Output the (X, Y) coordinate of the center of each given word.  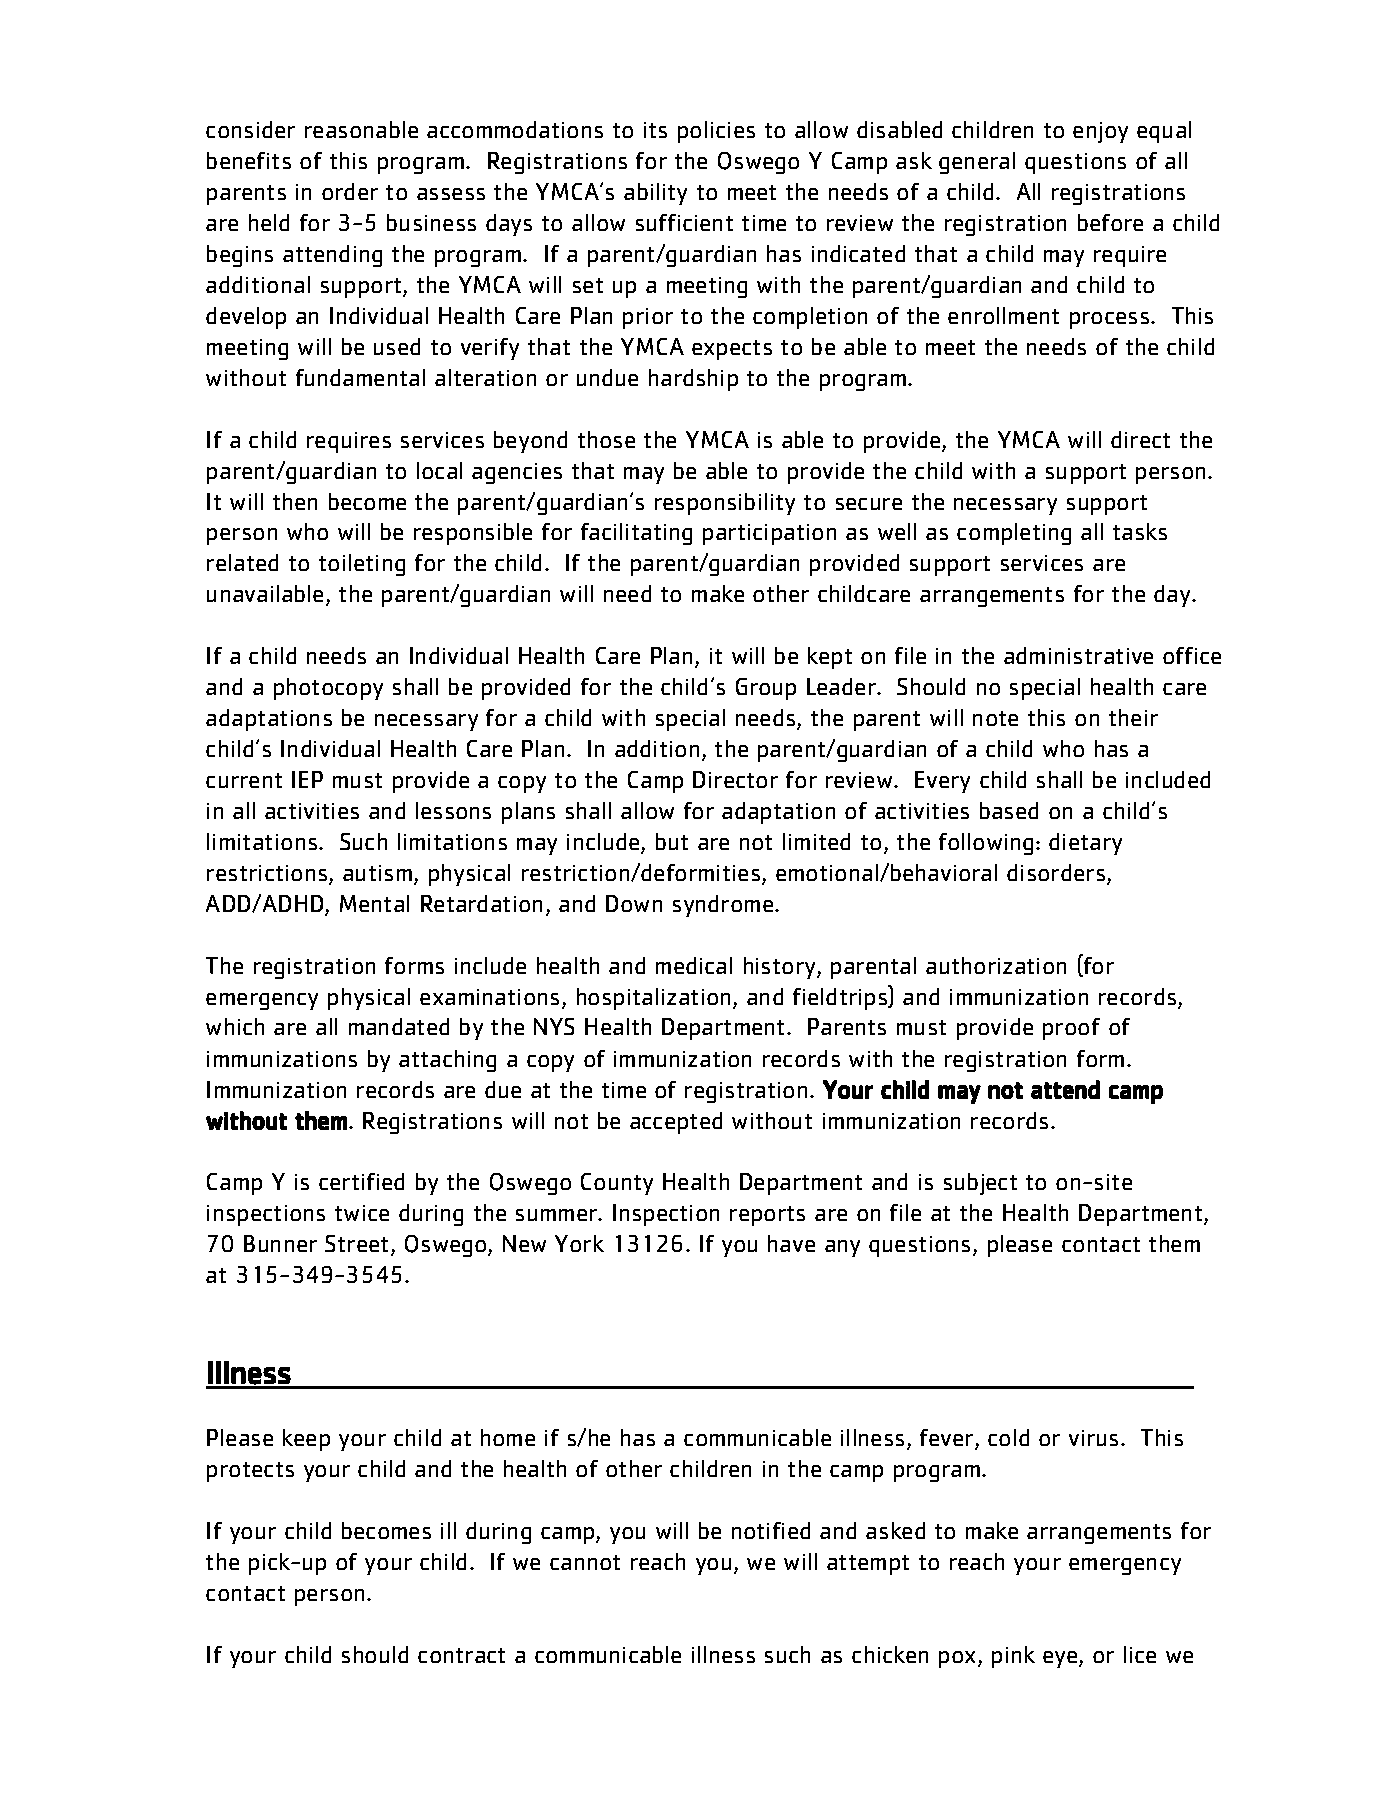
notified (771, 1530)
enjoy (1100, 132)
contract (461, 1655)
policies (716, 132)
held (269, 222)
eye (1061, 1659)
